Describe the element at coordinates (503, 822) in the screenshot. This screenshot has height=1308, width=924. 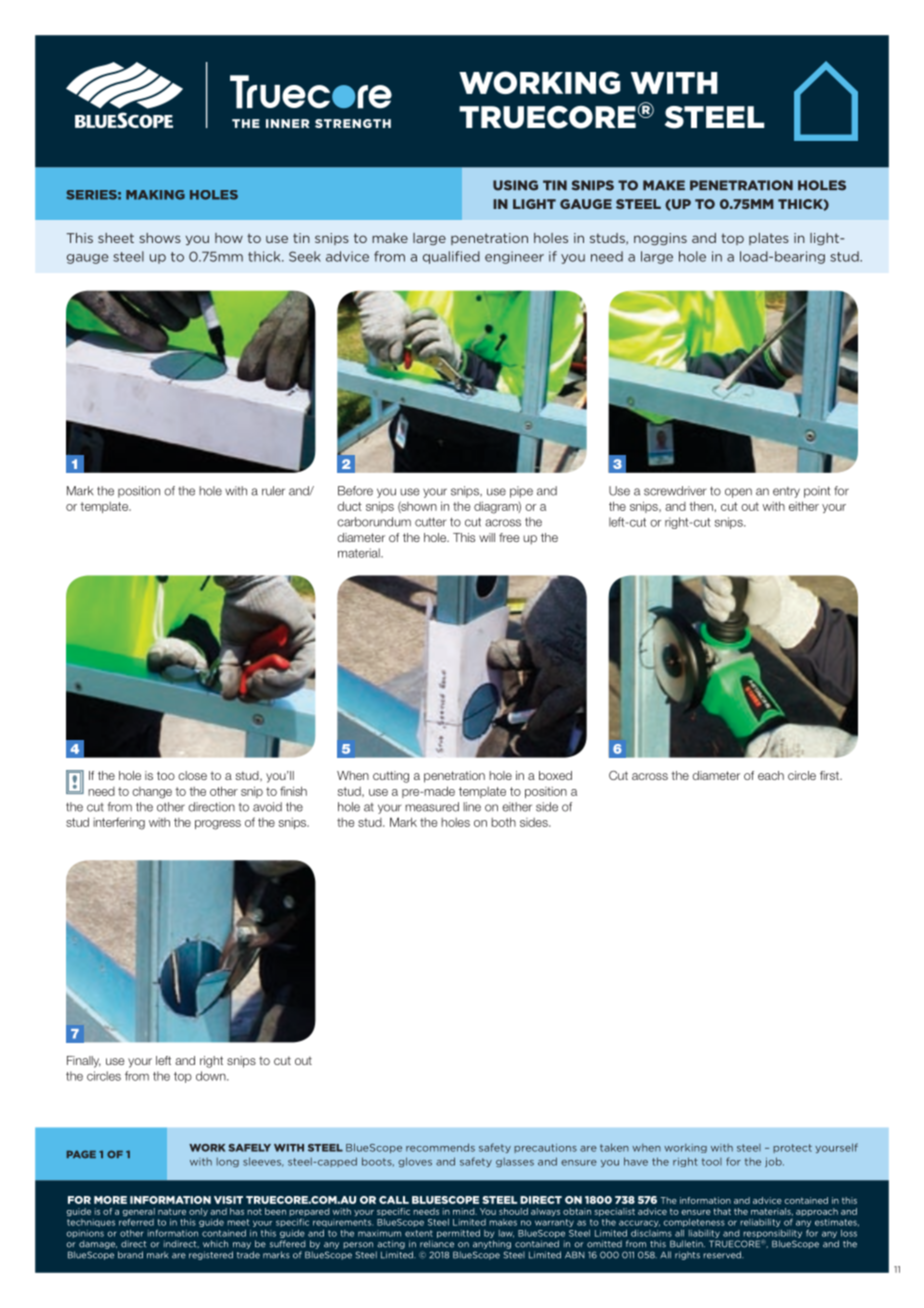
I see `both` at that location.
